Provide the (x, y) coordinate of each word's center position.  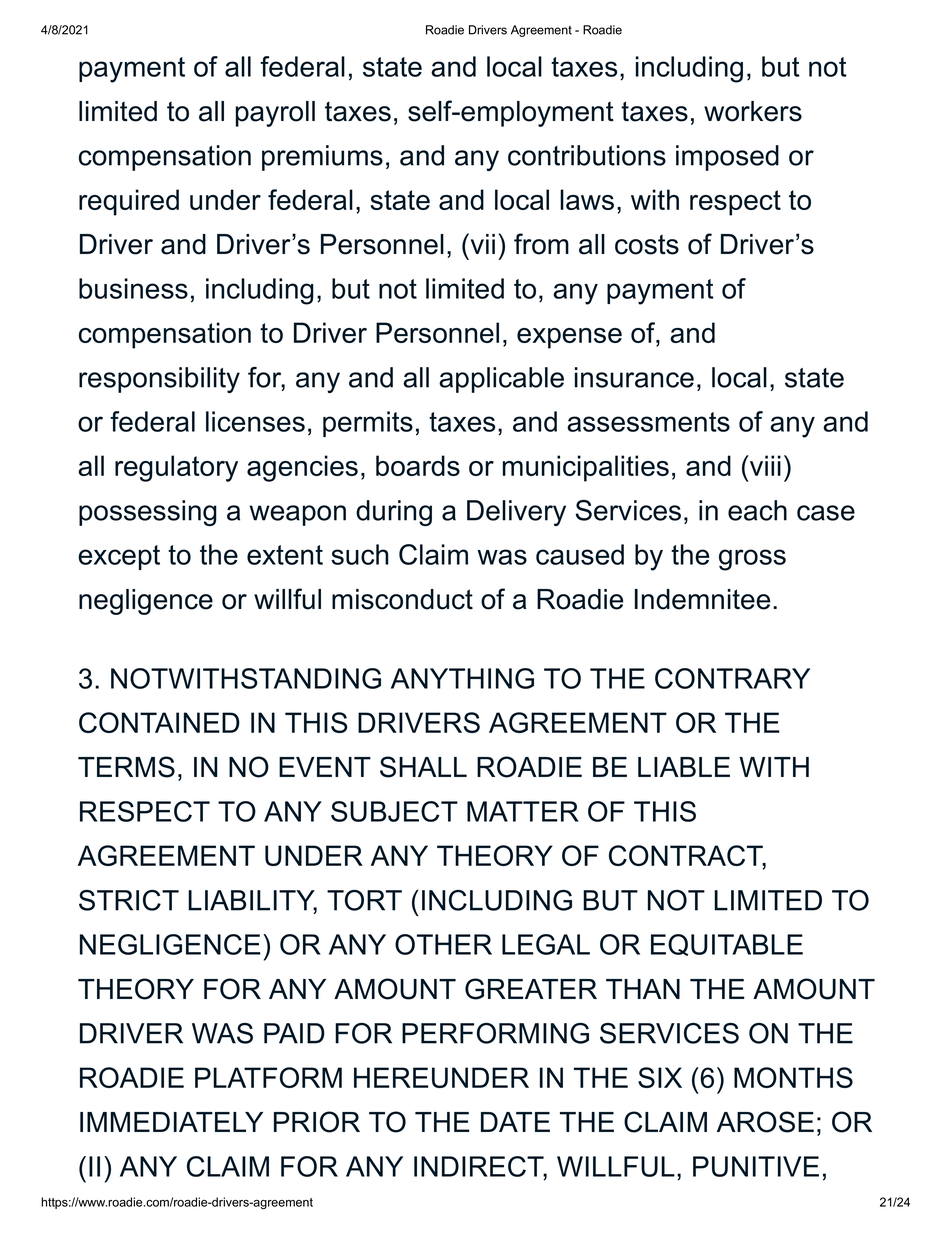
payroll (275, 114)
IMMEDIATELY (171, 1122)
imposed (727, 158)
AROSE (765, 1122)
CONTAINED (159, 722)
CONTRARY (732, 678)
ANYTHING (462, 678)
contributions (587, 155)
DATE (515, 1122)
